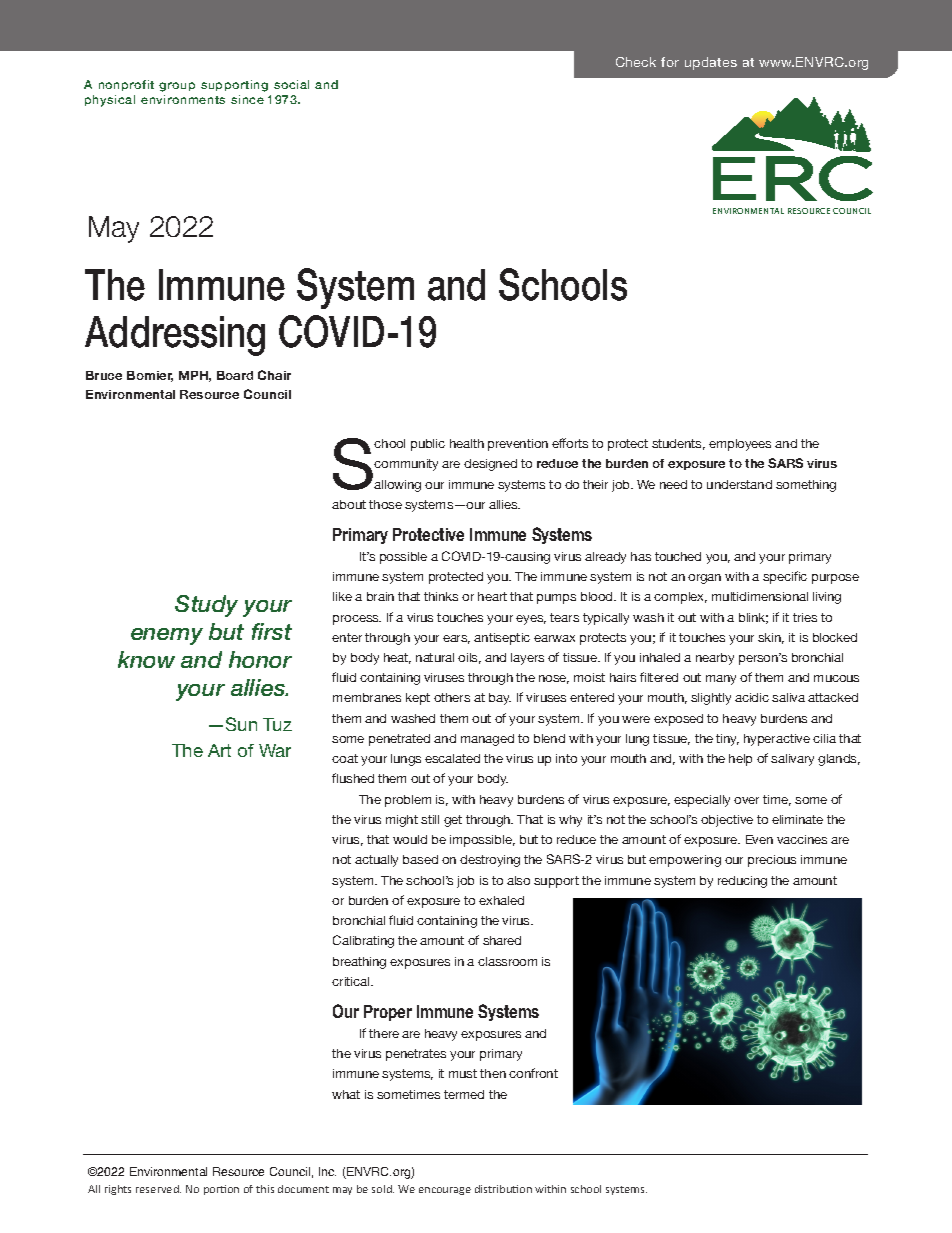  I want to click on get, so click(453, 821).
